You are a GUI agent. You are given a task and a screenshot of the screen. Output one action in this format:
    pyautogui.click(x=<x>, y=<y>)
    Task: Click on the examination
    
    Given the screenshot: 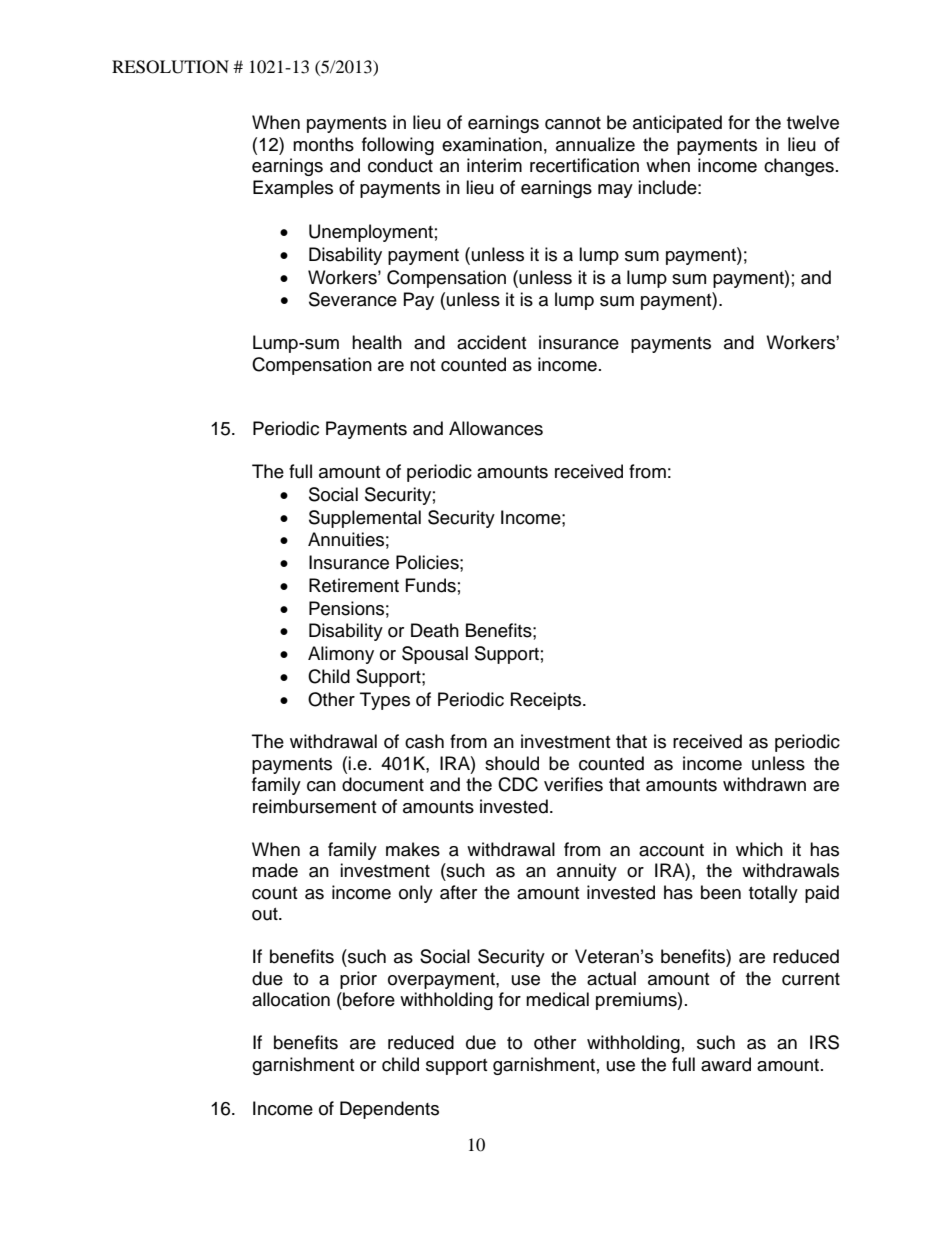 What is the action you would take?
    pyautogui.click(x=492, y=144)
